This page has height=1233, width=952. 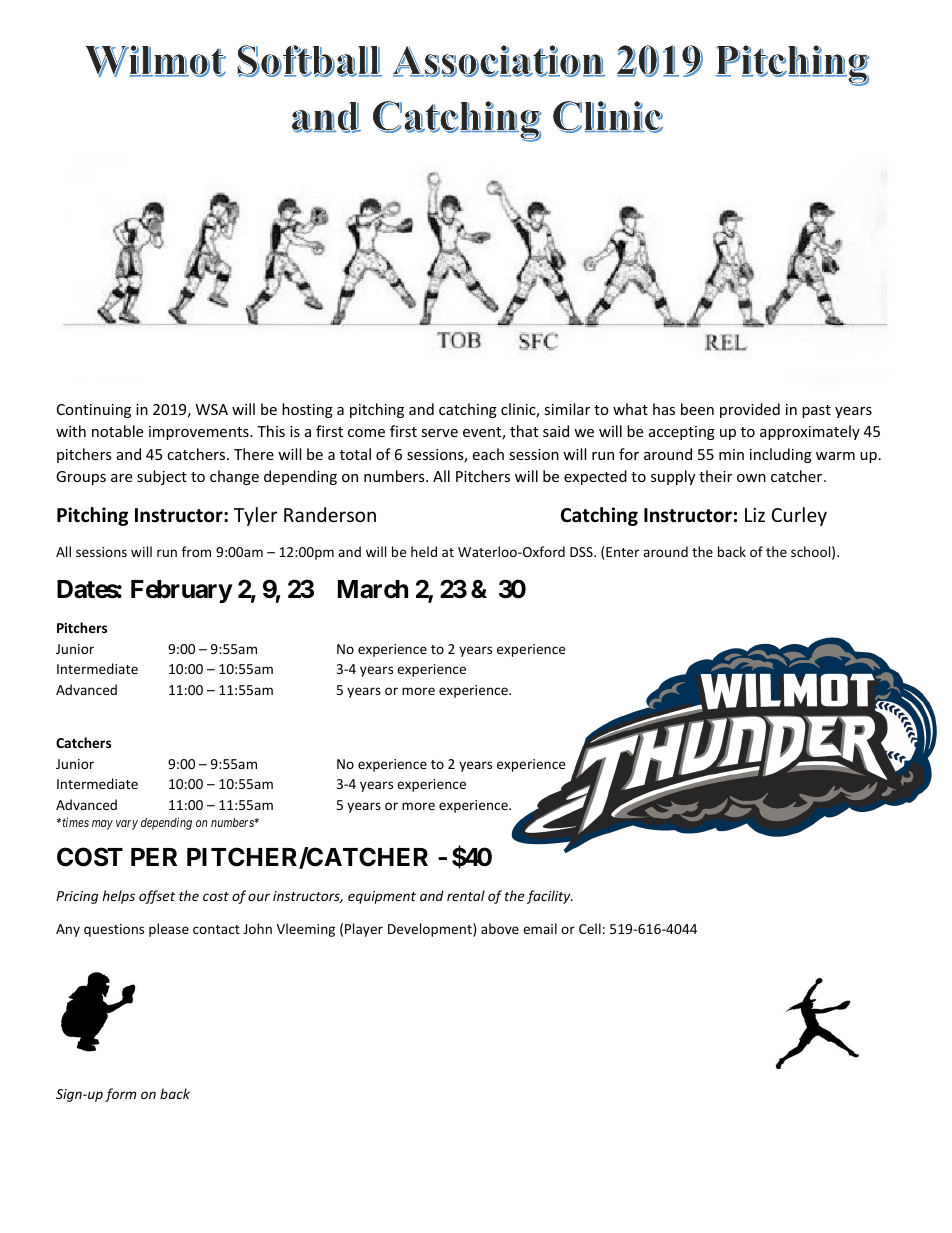 What do you see at coordinates (500, 928) in the page?
I see `above` at bounding box center [500, 928].
